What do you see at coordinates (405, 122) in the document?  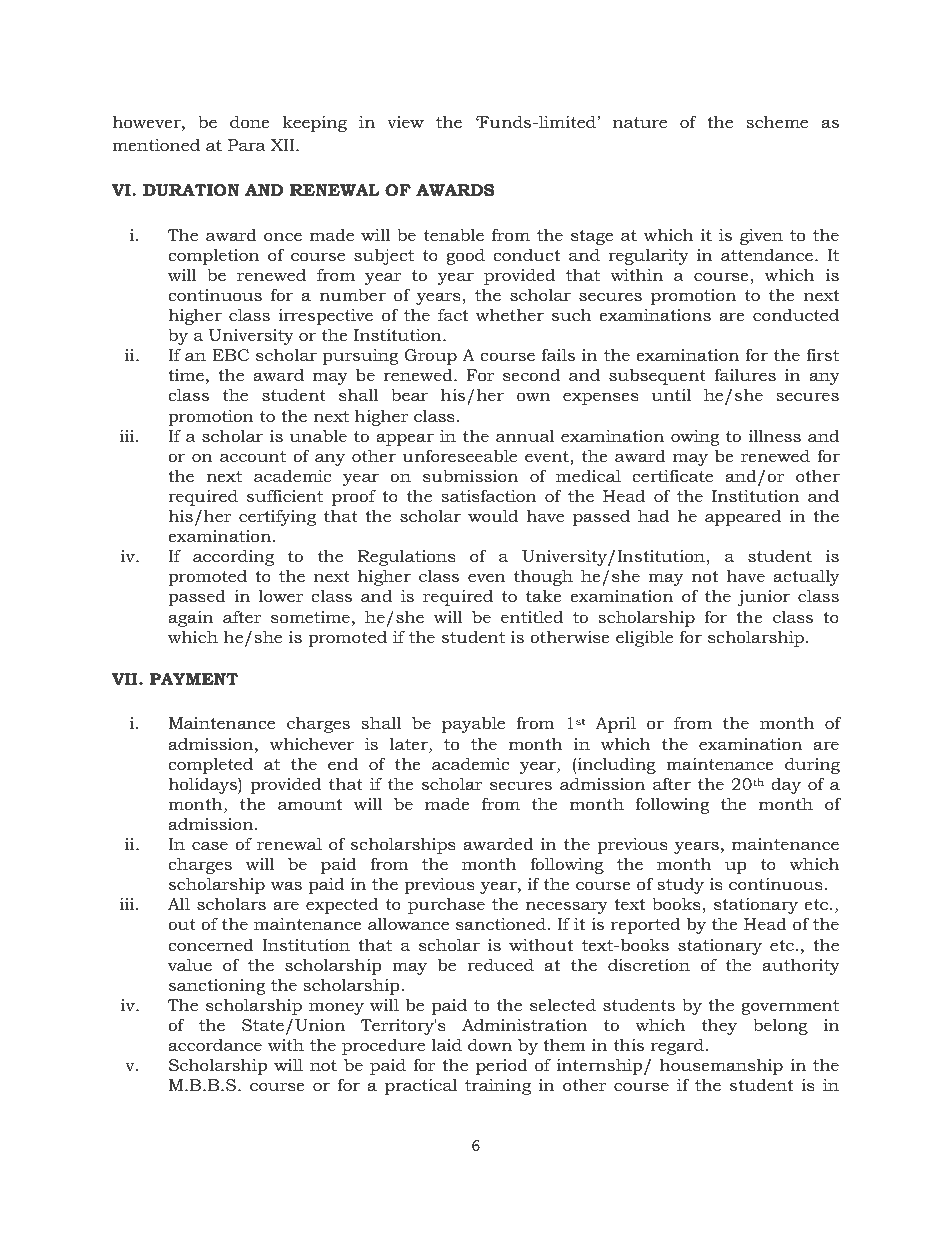 I see `view` at bounding box center [405, 122].
